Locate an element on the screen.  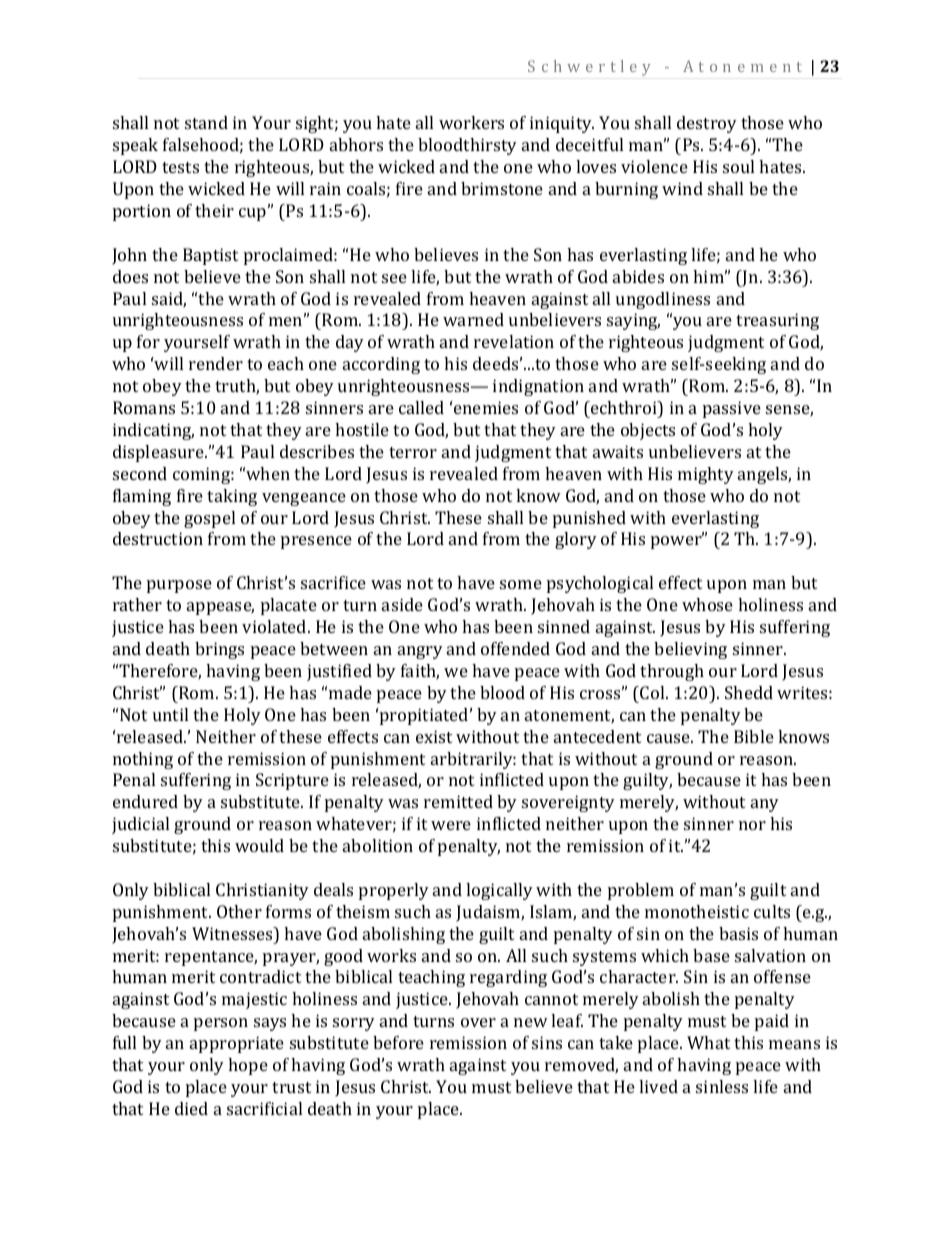
workers is located at coordinates (471, 122).
